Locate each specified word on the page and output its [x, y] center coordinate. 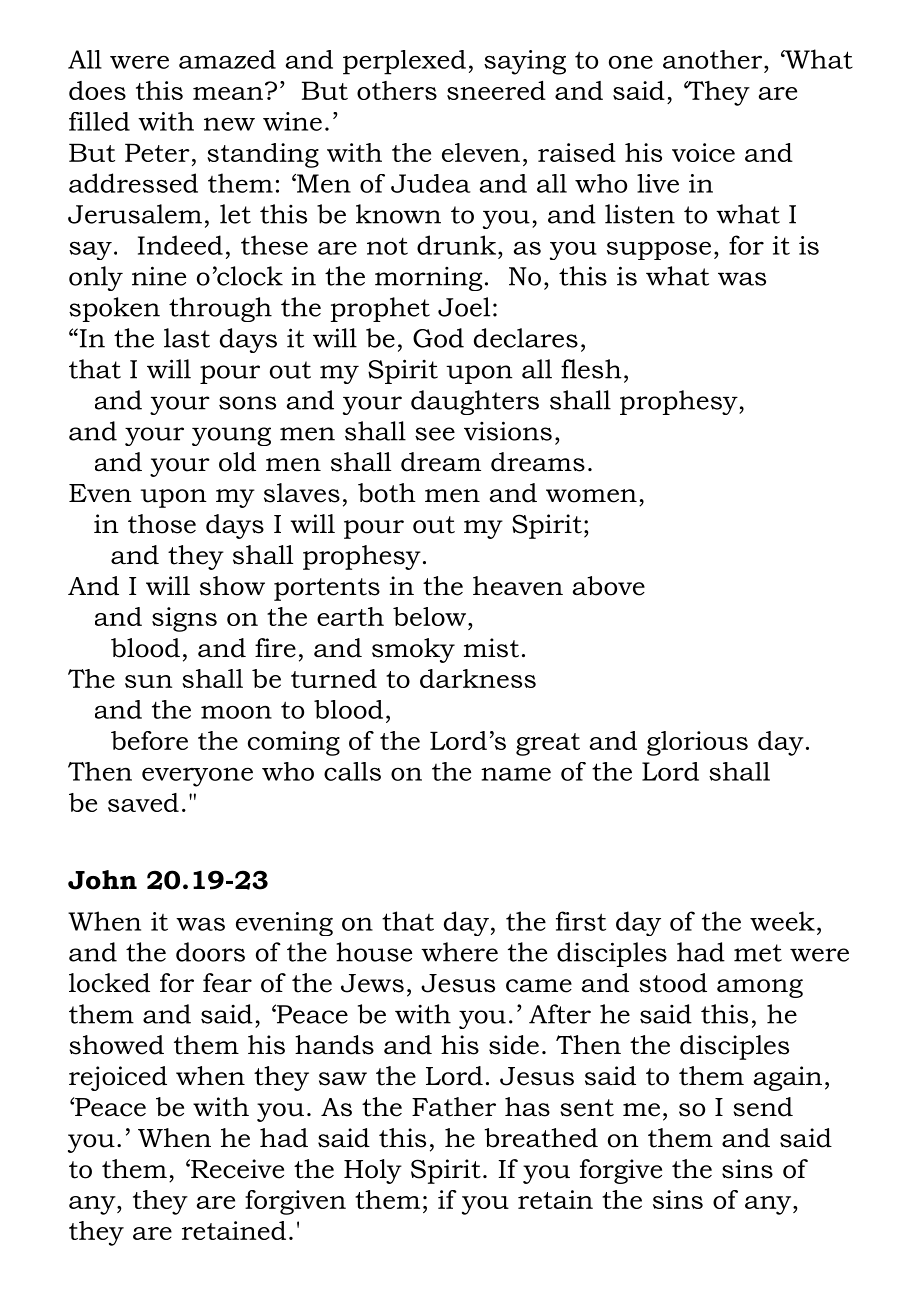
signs [184, 619]
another [712, 59]
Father [454, 1107]
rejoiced [118, 1078]
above [609, 586]
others [397, 90]
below [429, 616]
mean [229, 92]
